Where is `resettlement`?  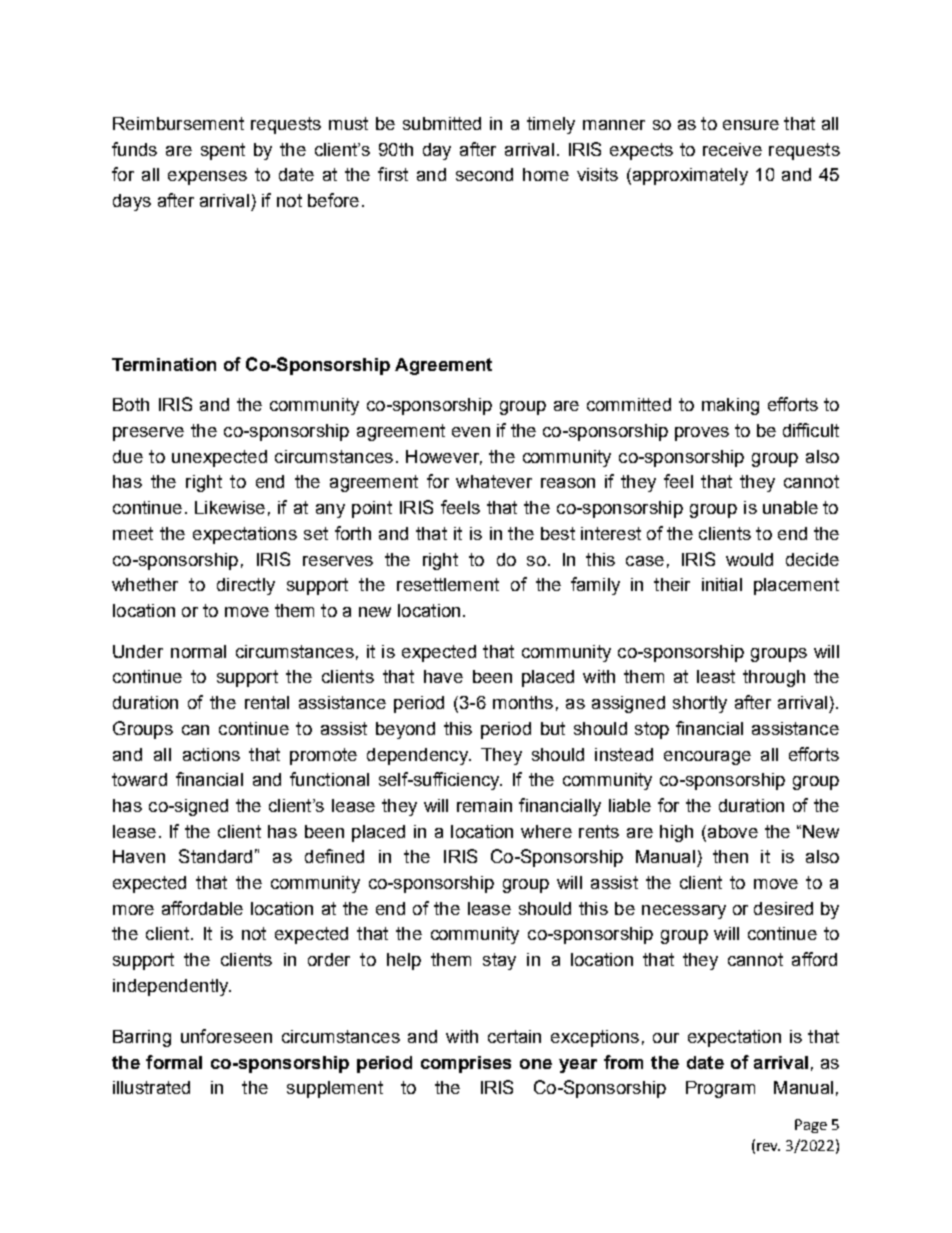 resettlement is located at coordinates (448, 584).
